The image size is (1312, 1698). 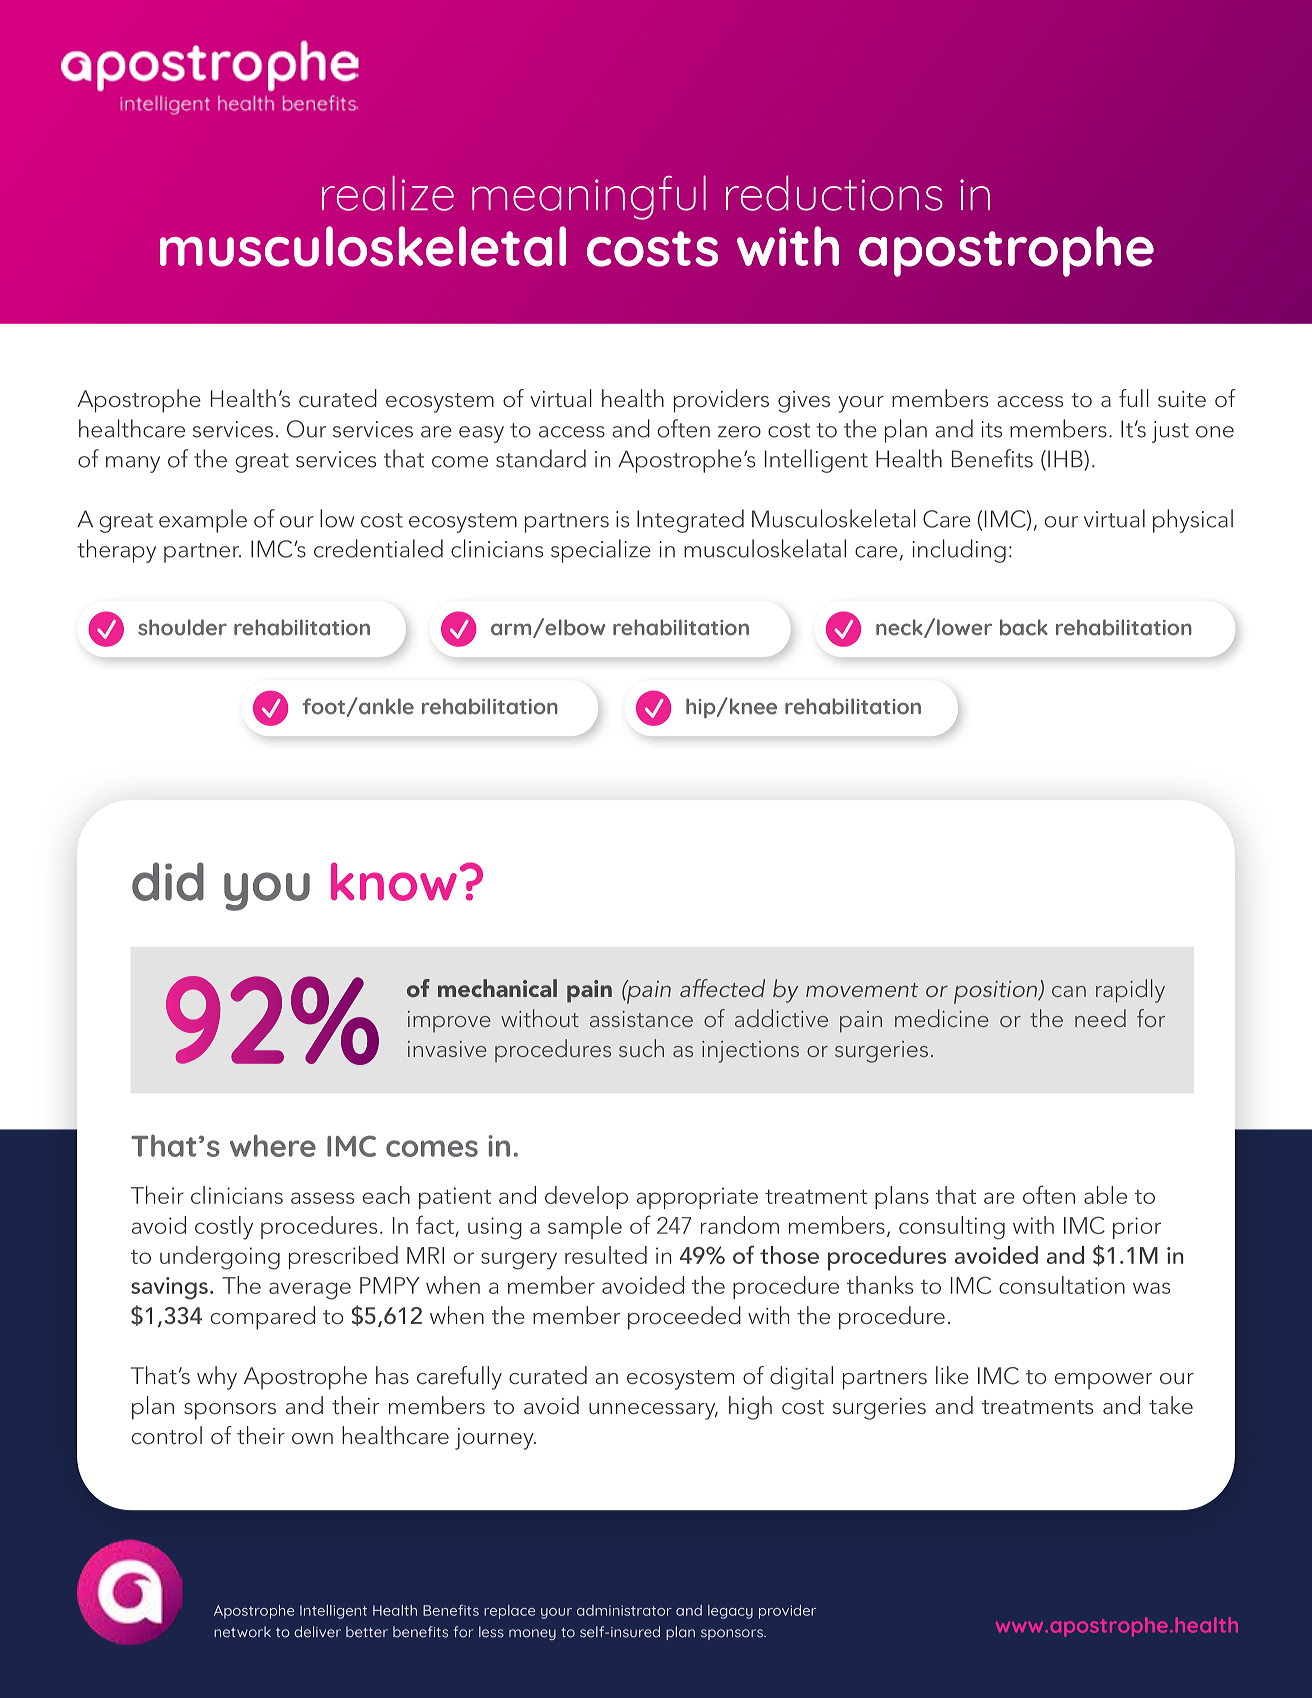 I want to click on back, so click(x=1024, y=627).
